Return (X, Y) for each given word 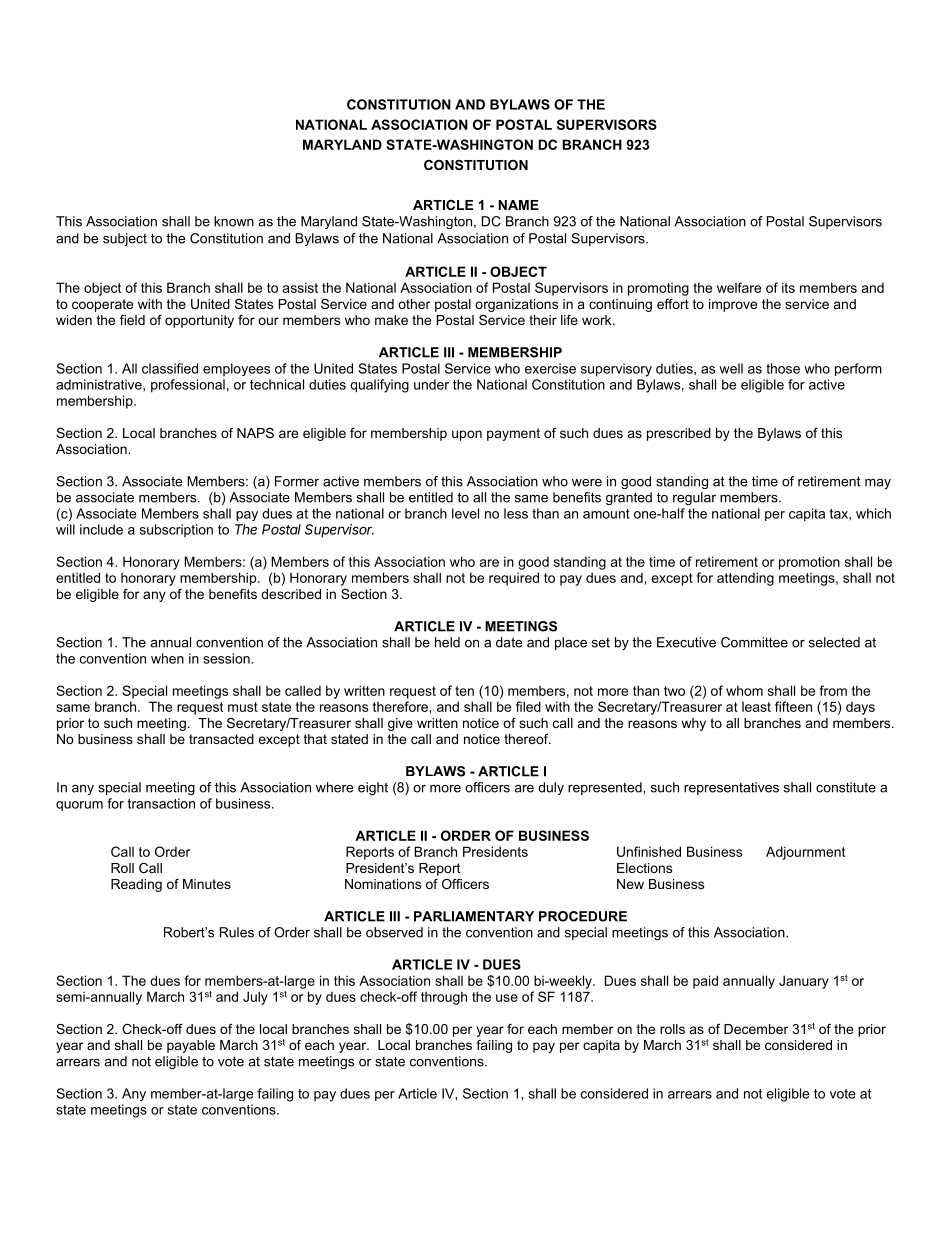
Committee (754, 642)
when (167, 658)
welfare (739, 287)
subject (125, 239)
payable (191, 1046)
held (447, 642)
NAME (518, 205)
